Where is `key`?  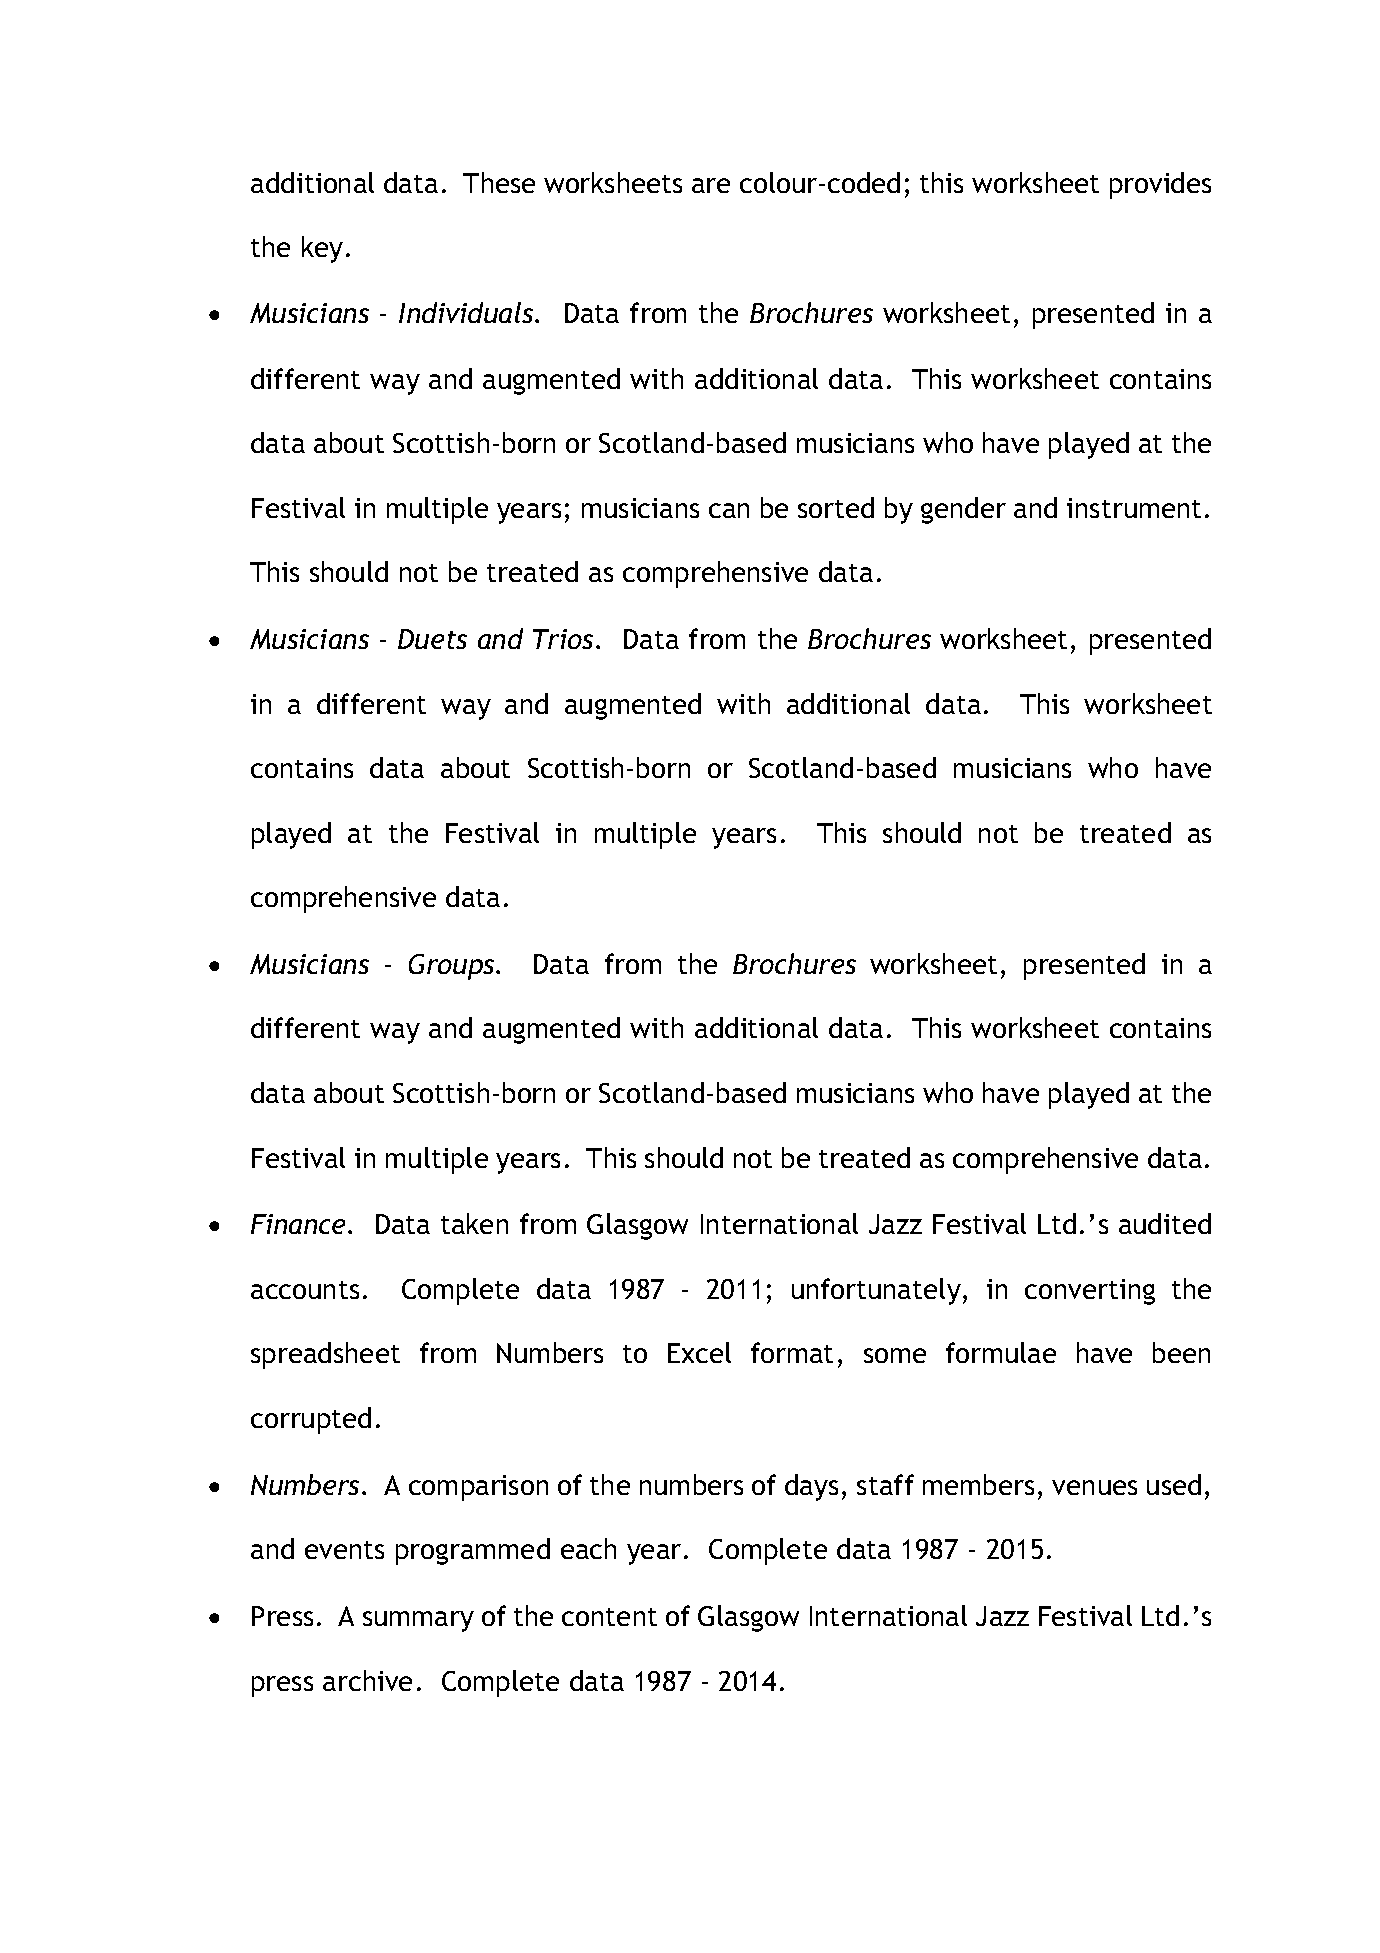 key is located at coordinates (322, 249).
